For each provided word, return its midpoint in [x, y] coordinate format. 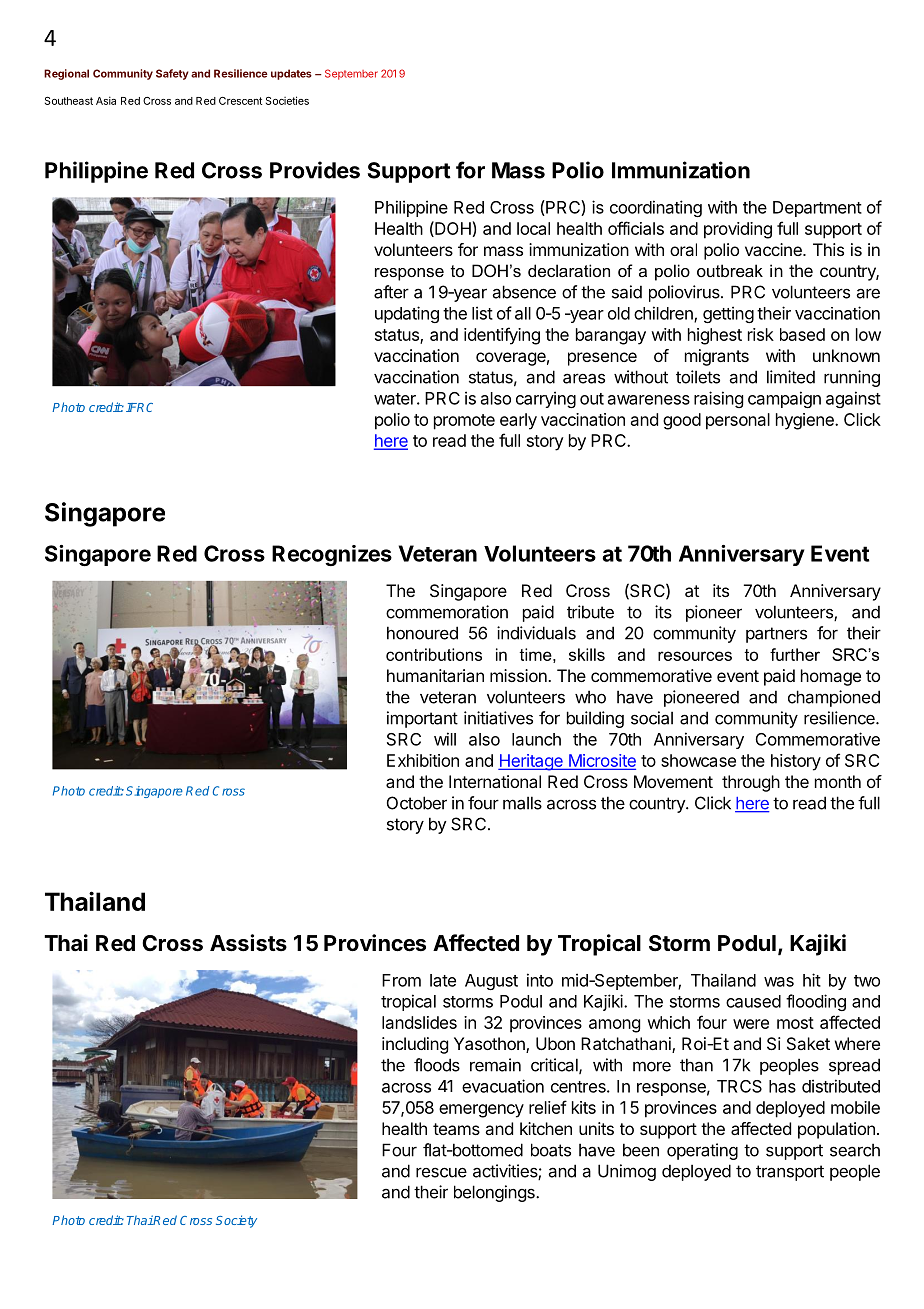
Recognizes [332, 555]
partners [776, 635]
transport [790, 1173]
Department [817, 209]
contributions [434, 654]
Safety [172, 74]
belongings [495, 1193]
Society [236, 1221]
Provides [315, 170]
